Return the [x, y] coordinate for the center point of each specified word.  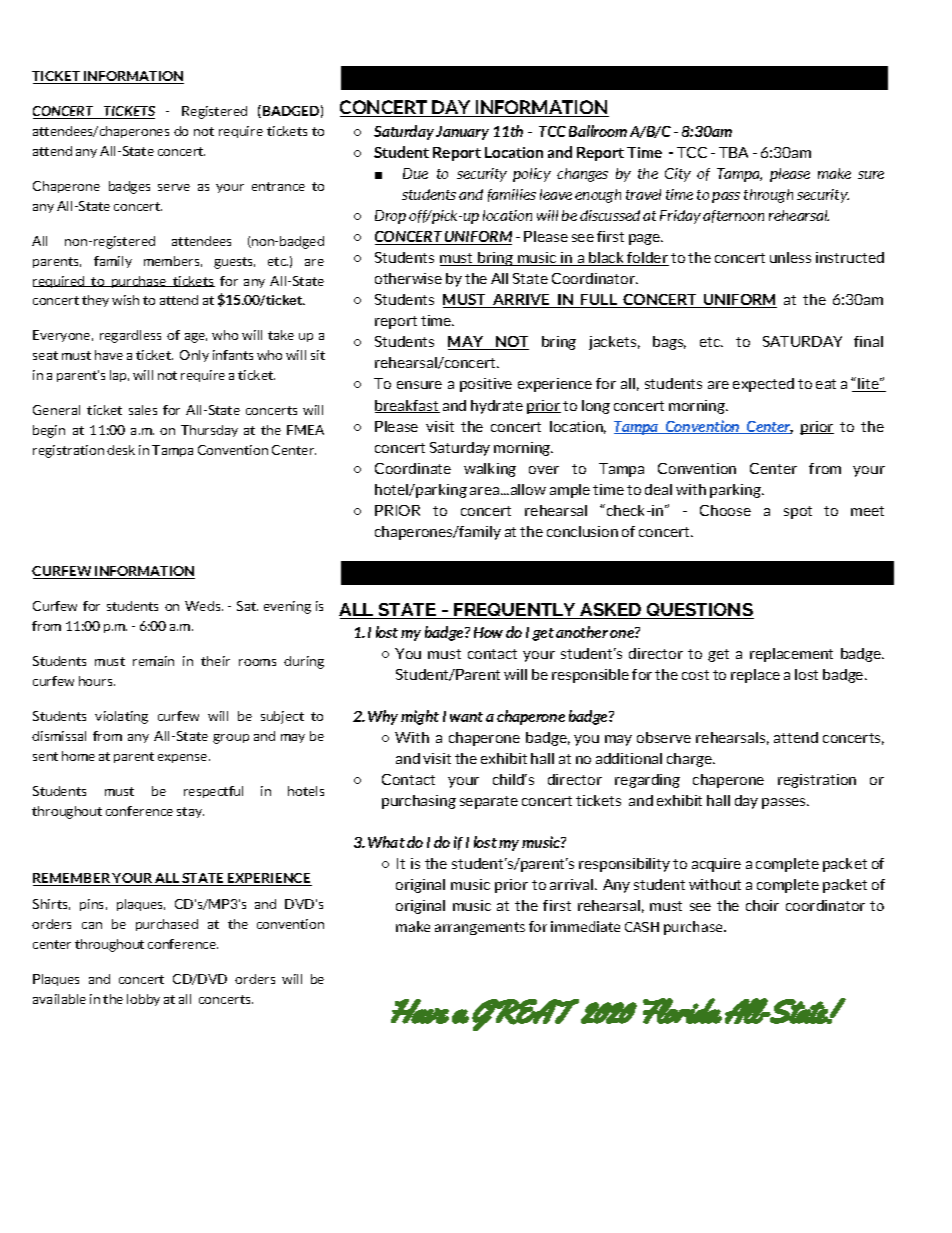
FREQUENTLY [515, 611]
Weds [204, 606]
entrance [278, 186]
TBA [733, 152]
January [462, 133]
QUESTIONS [699, 611]
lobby [143, 1000]
